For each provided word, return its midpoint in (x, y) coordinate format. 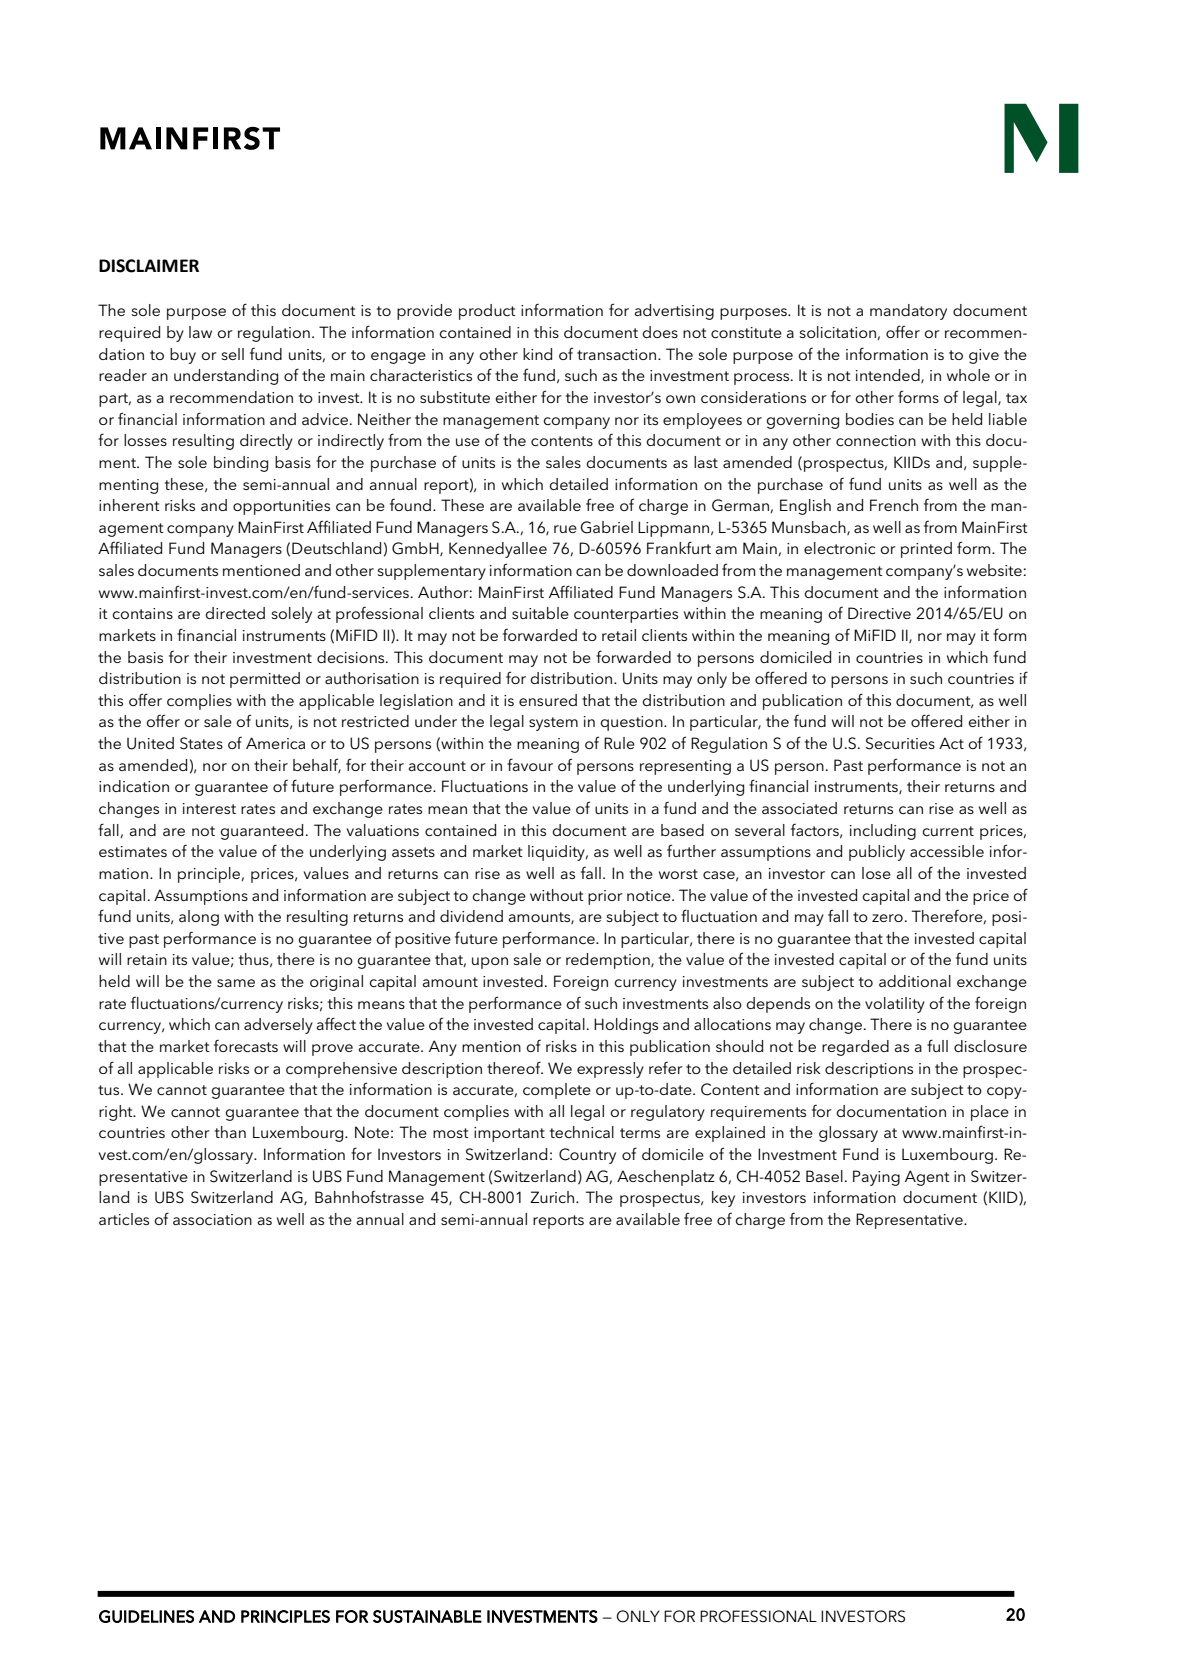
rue (565, 529)
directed (235, 613)
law (200, 332)
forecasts (246, 1046)
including (883, 832)
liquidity (557, 853)
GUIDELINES (146, 1616)
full (937, 1045)
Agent (927, 1178)
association (212, 1219)
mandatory (908, 312)
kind (537, 354)
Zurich (553, 1197)
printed (926, 550)
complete (557, 1091)
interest (209, 808)
